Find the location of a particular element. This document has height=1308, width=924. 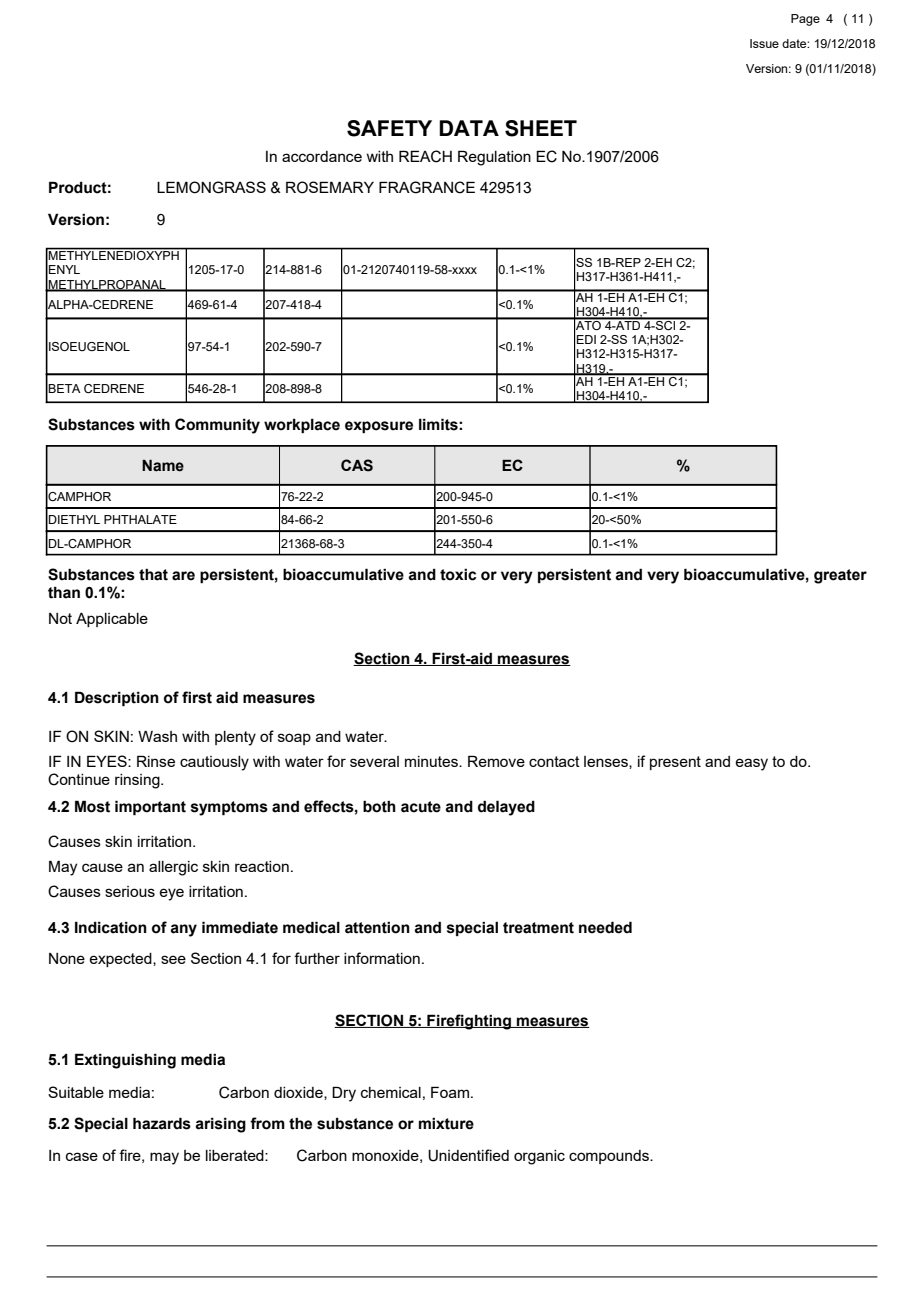

acute is located at coordinates (421, 807).
